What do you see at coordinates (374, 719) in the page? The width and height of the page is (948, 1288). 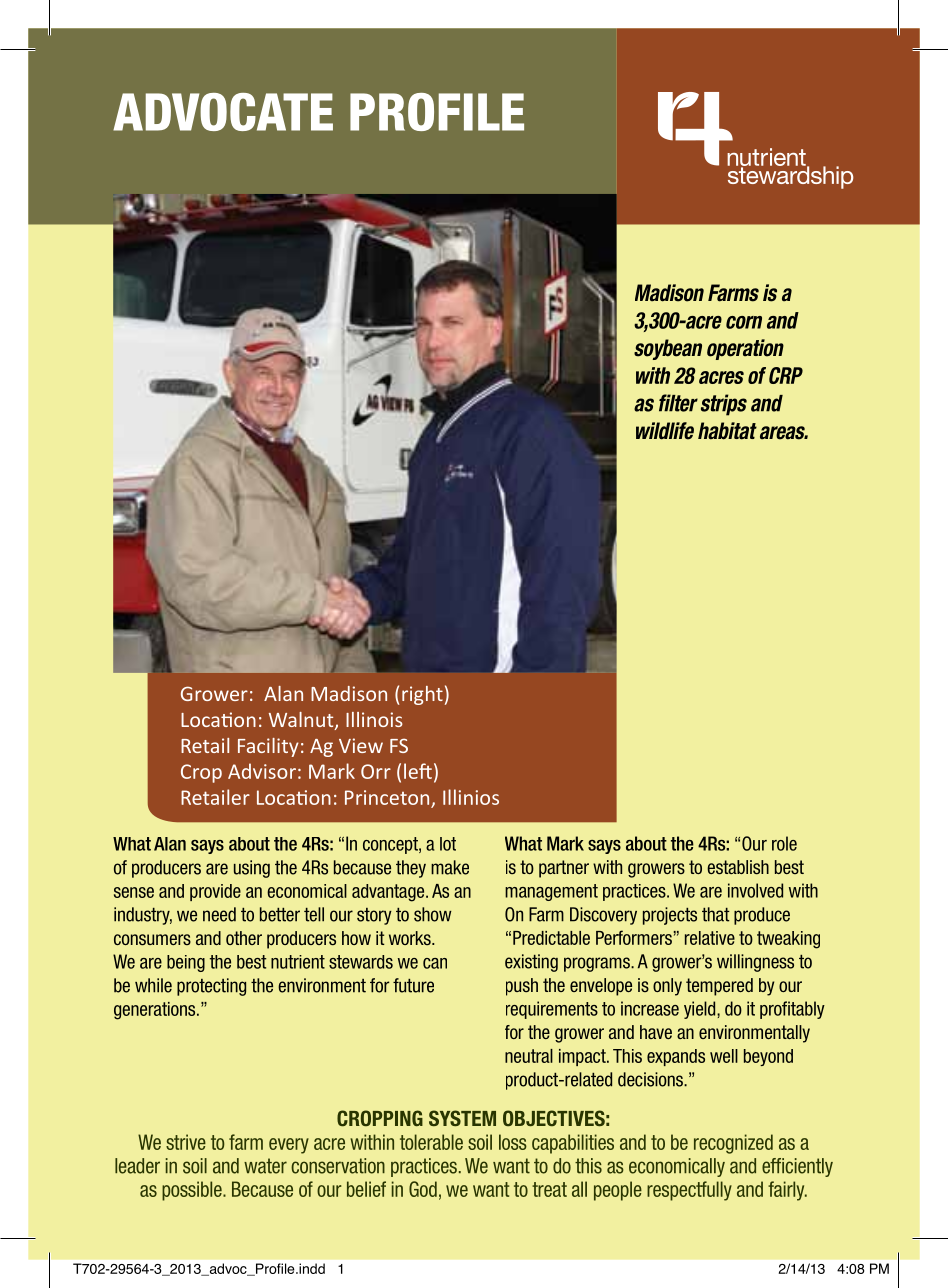 I see `Illinois` at bounding box center [374, 719].
